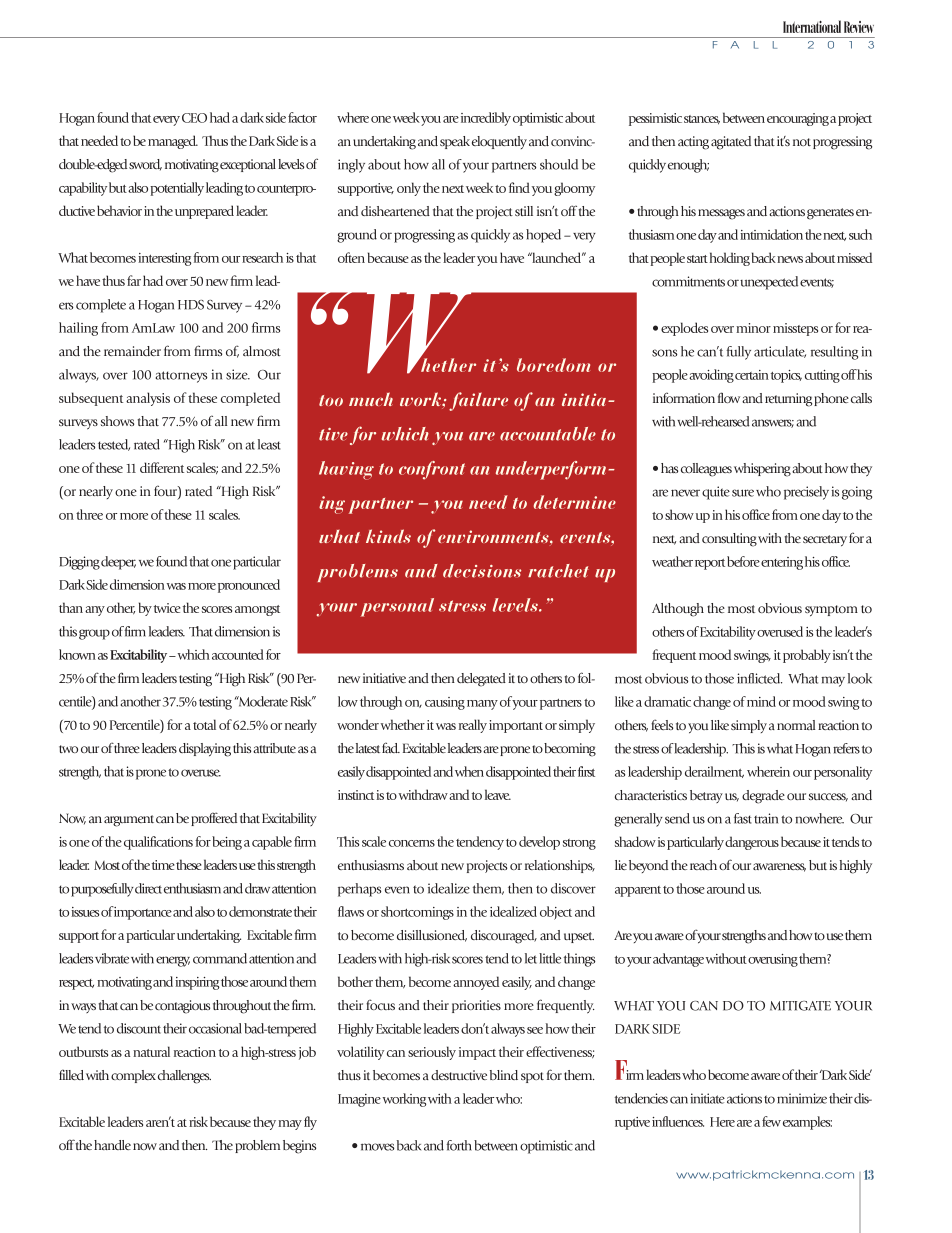 The image size is (952, 1233). I want to click on challenges, so click(184, 1077).
